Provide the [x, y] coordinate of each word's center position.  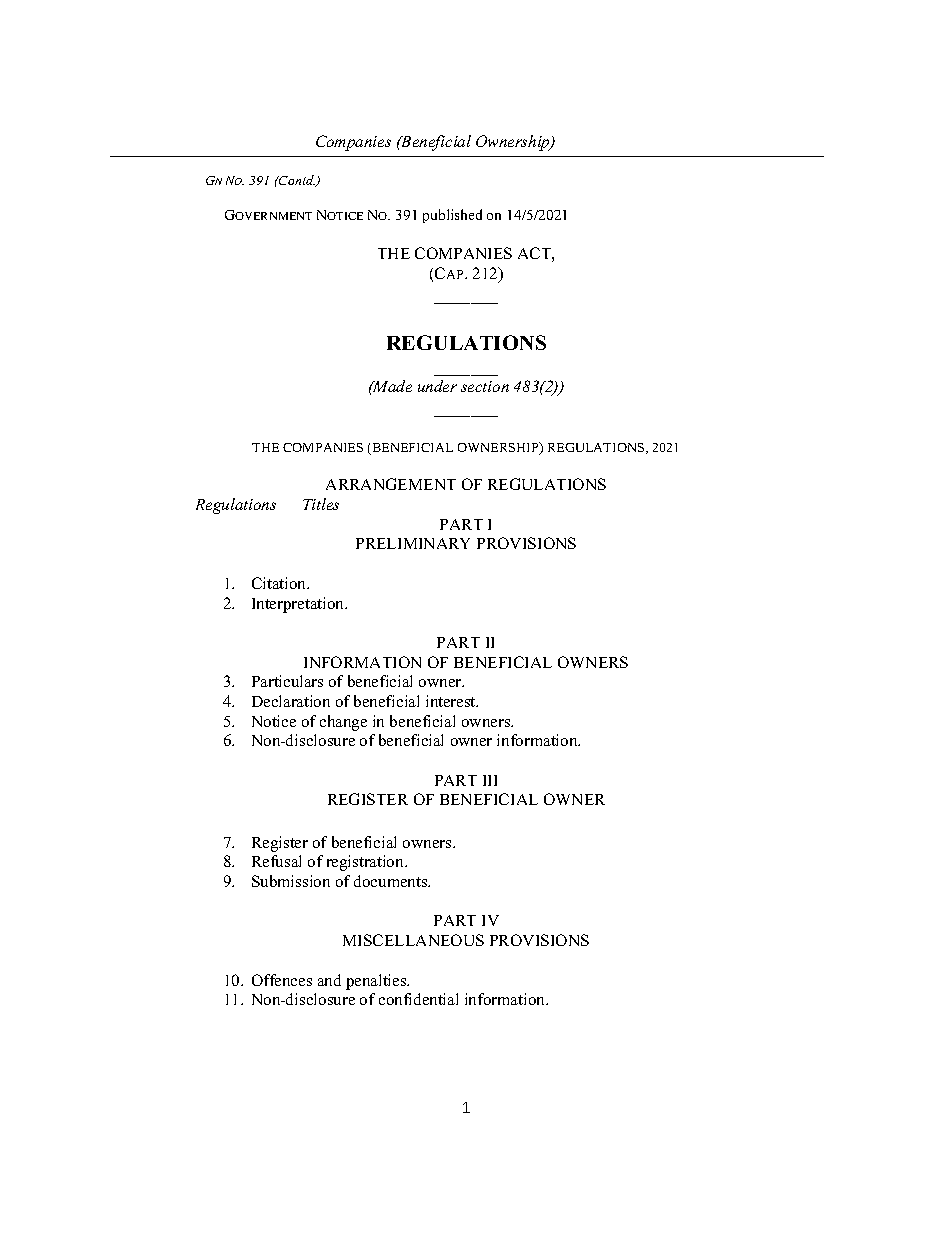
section [485, 386]
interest [452, 701]
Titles [321, 504]
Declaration [291, 701]
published [452, 216]
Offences [282, 980]
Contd [296, 181]
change [343, 723]
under [437, 386]
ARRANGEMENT [391, 484]
